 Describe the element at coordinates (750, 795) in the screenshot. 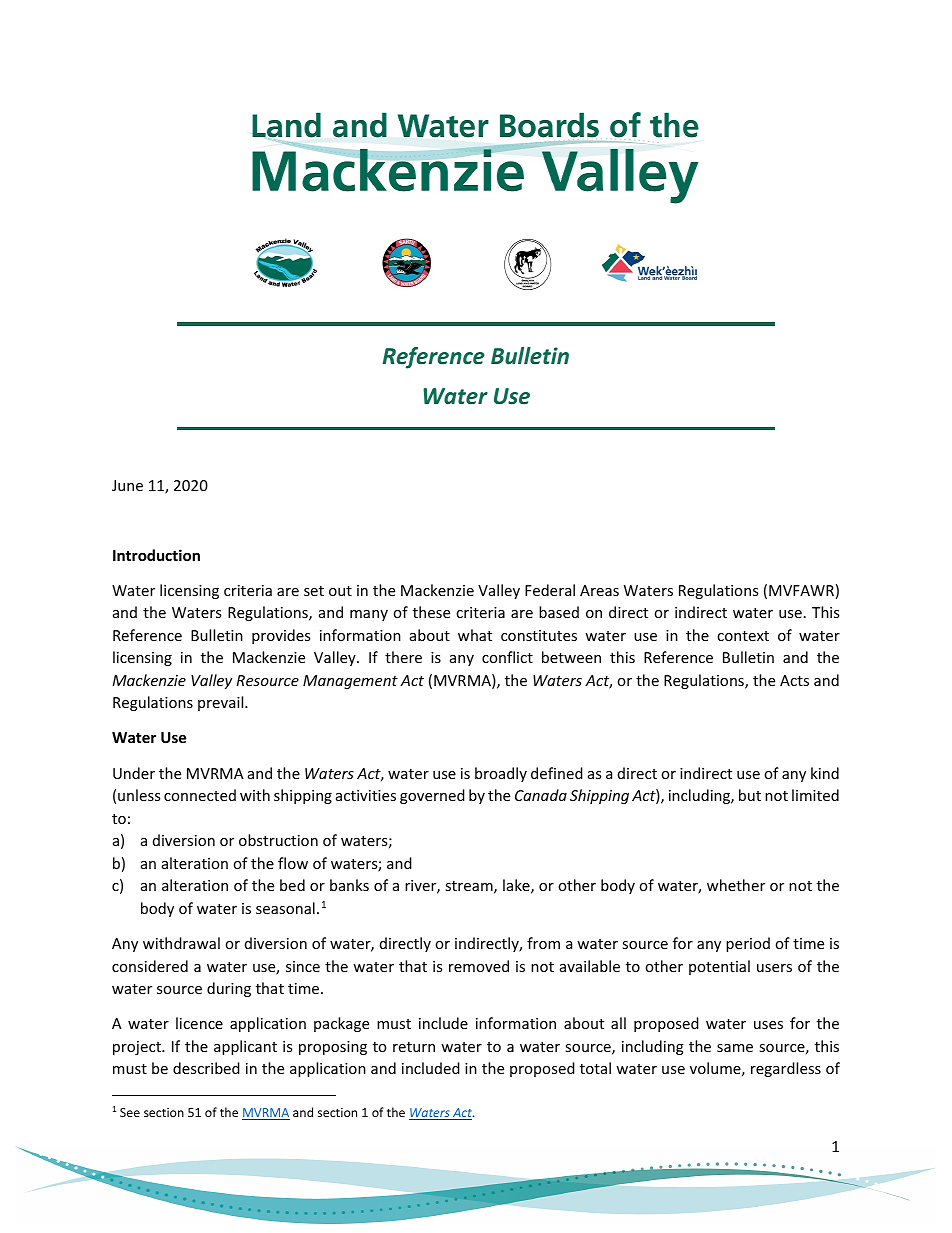

I see `but` at that location.
